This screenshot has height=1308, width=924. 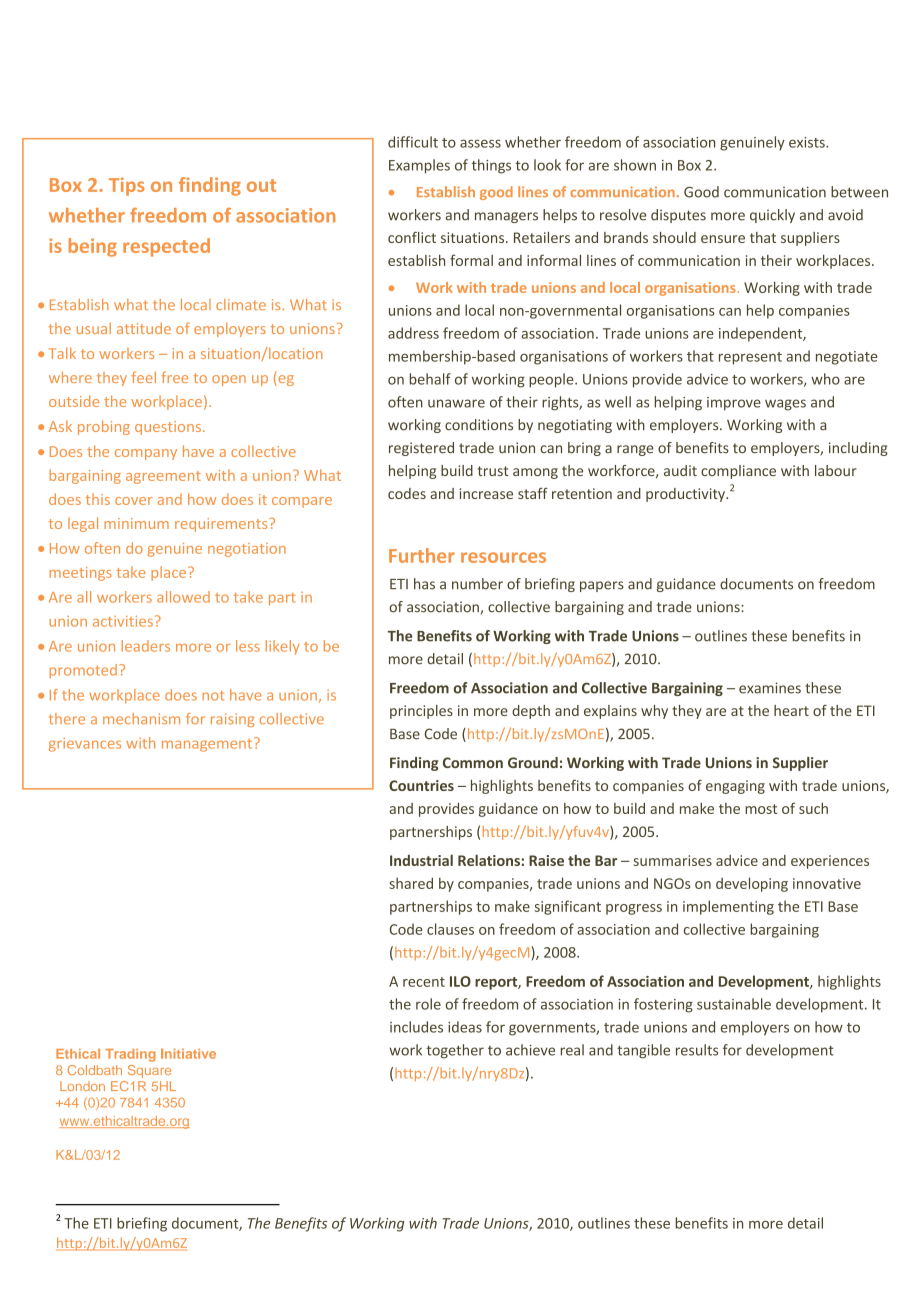 What do you see at coordinates (208, 744) in the screenshot?
I see `management` at bounding box center [208, 744].
